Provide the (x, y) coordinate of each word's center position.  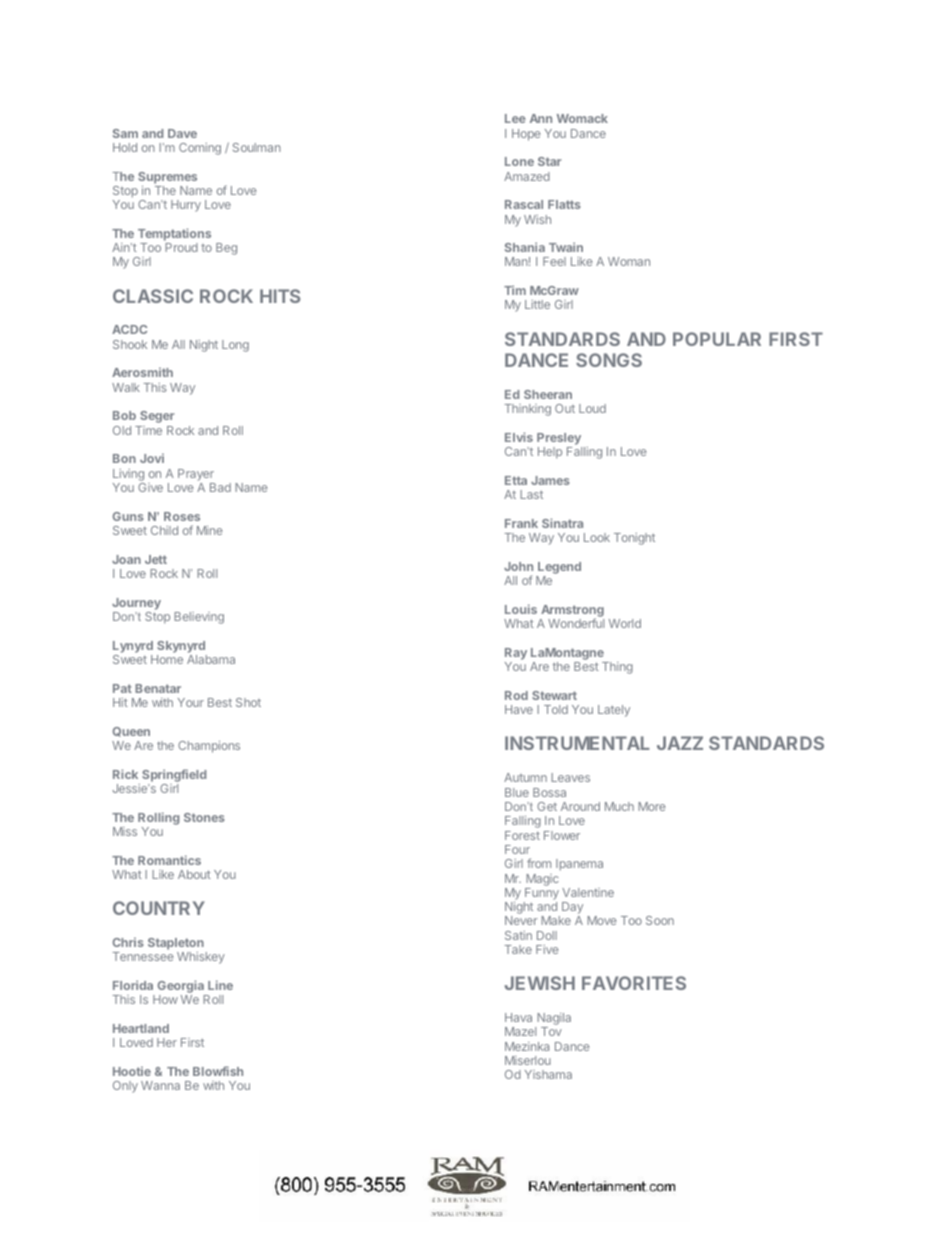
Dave (182, 133)
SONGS (609, 360)
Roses (182, 516)
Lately (614, 711)
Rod (516, 695)
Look (597, 537)
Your (191, 702)
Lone (519, 161)
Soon (660, 920)
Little (537, 304)
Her (167, 1042)
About (194, 874)
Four (517, 849)
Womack (582, 118)
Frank (521, 523)
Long (235, 346)
